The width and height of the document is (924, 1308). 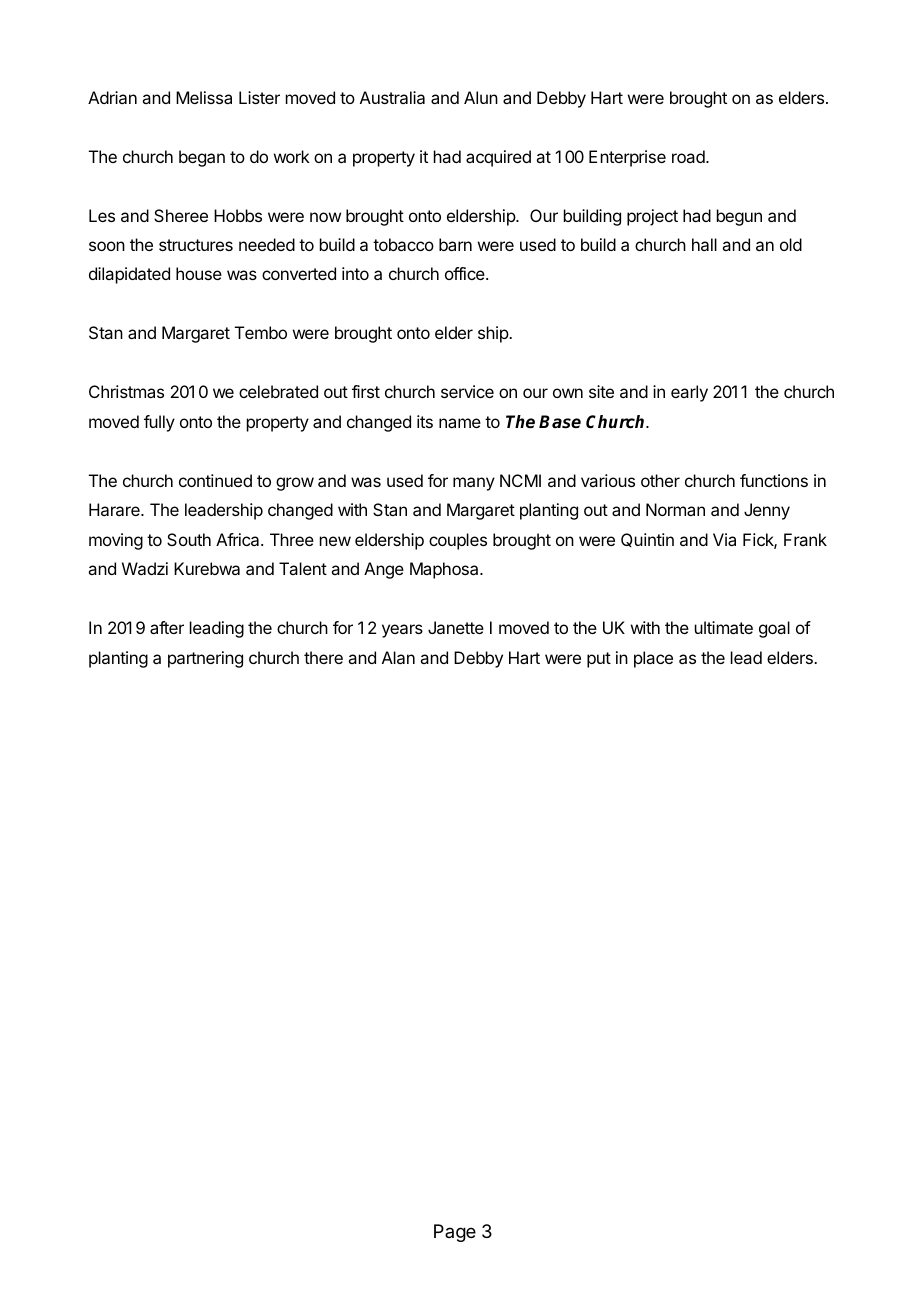 What do you see at coordinates (481, 97) in the document?
I see `Alun` at bounding box center [481, 97].
